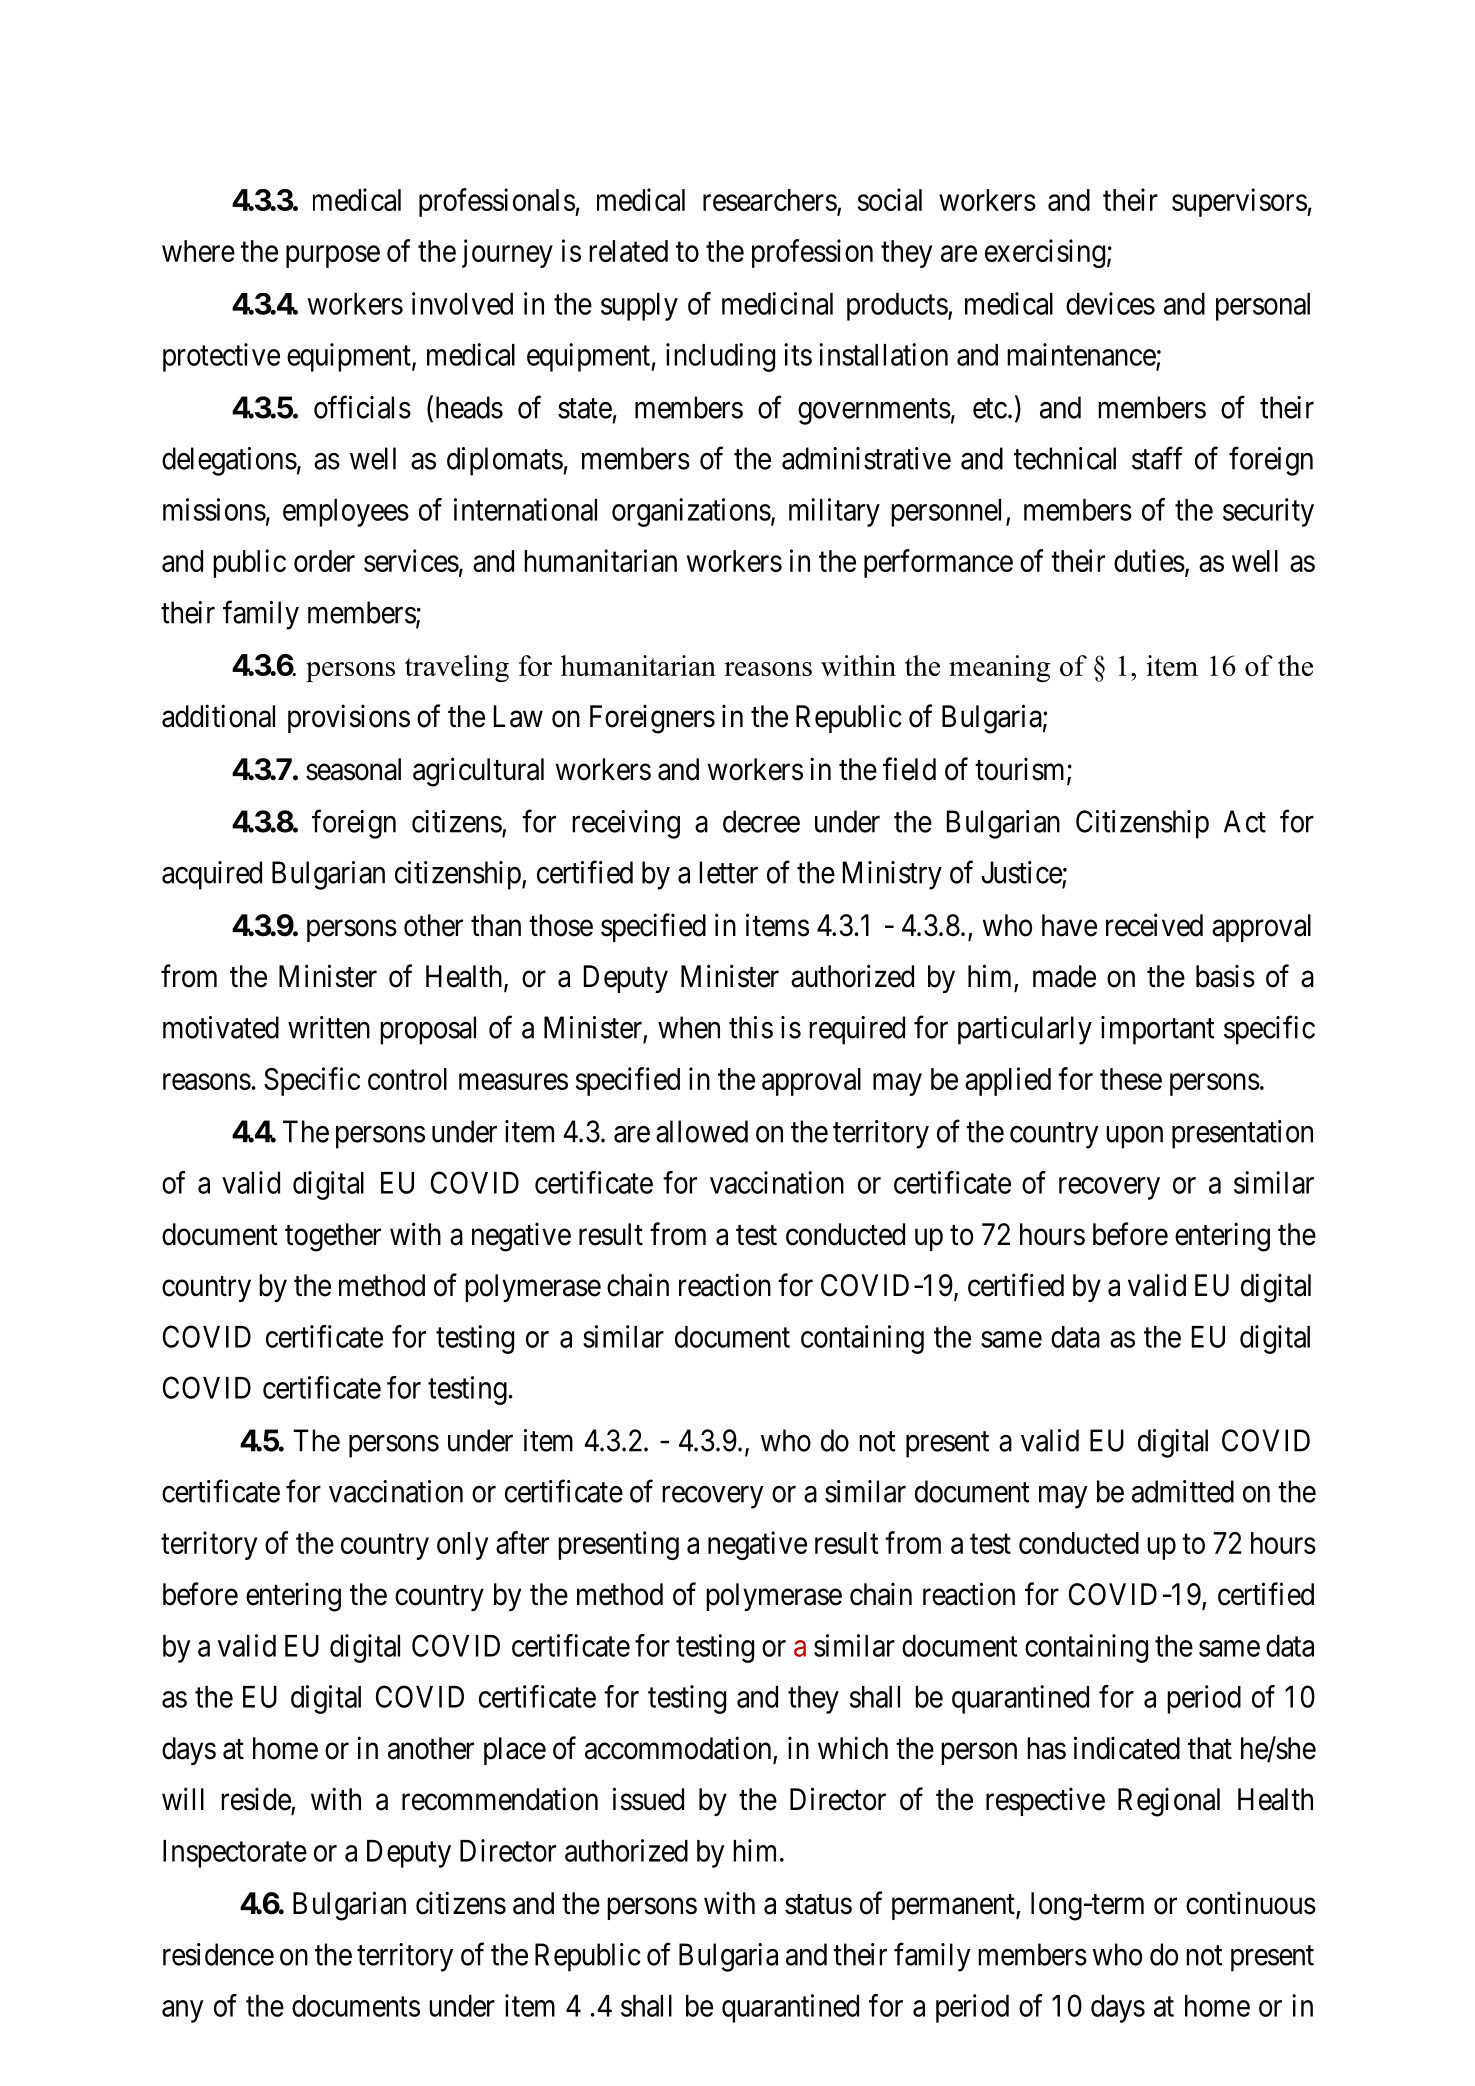  I want to click on medicinal, so click(777, 303).
